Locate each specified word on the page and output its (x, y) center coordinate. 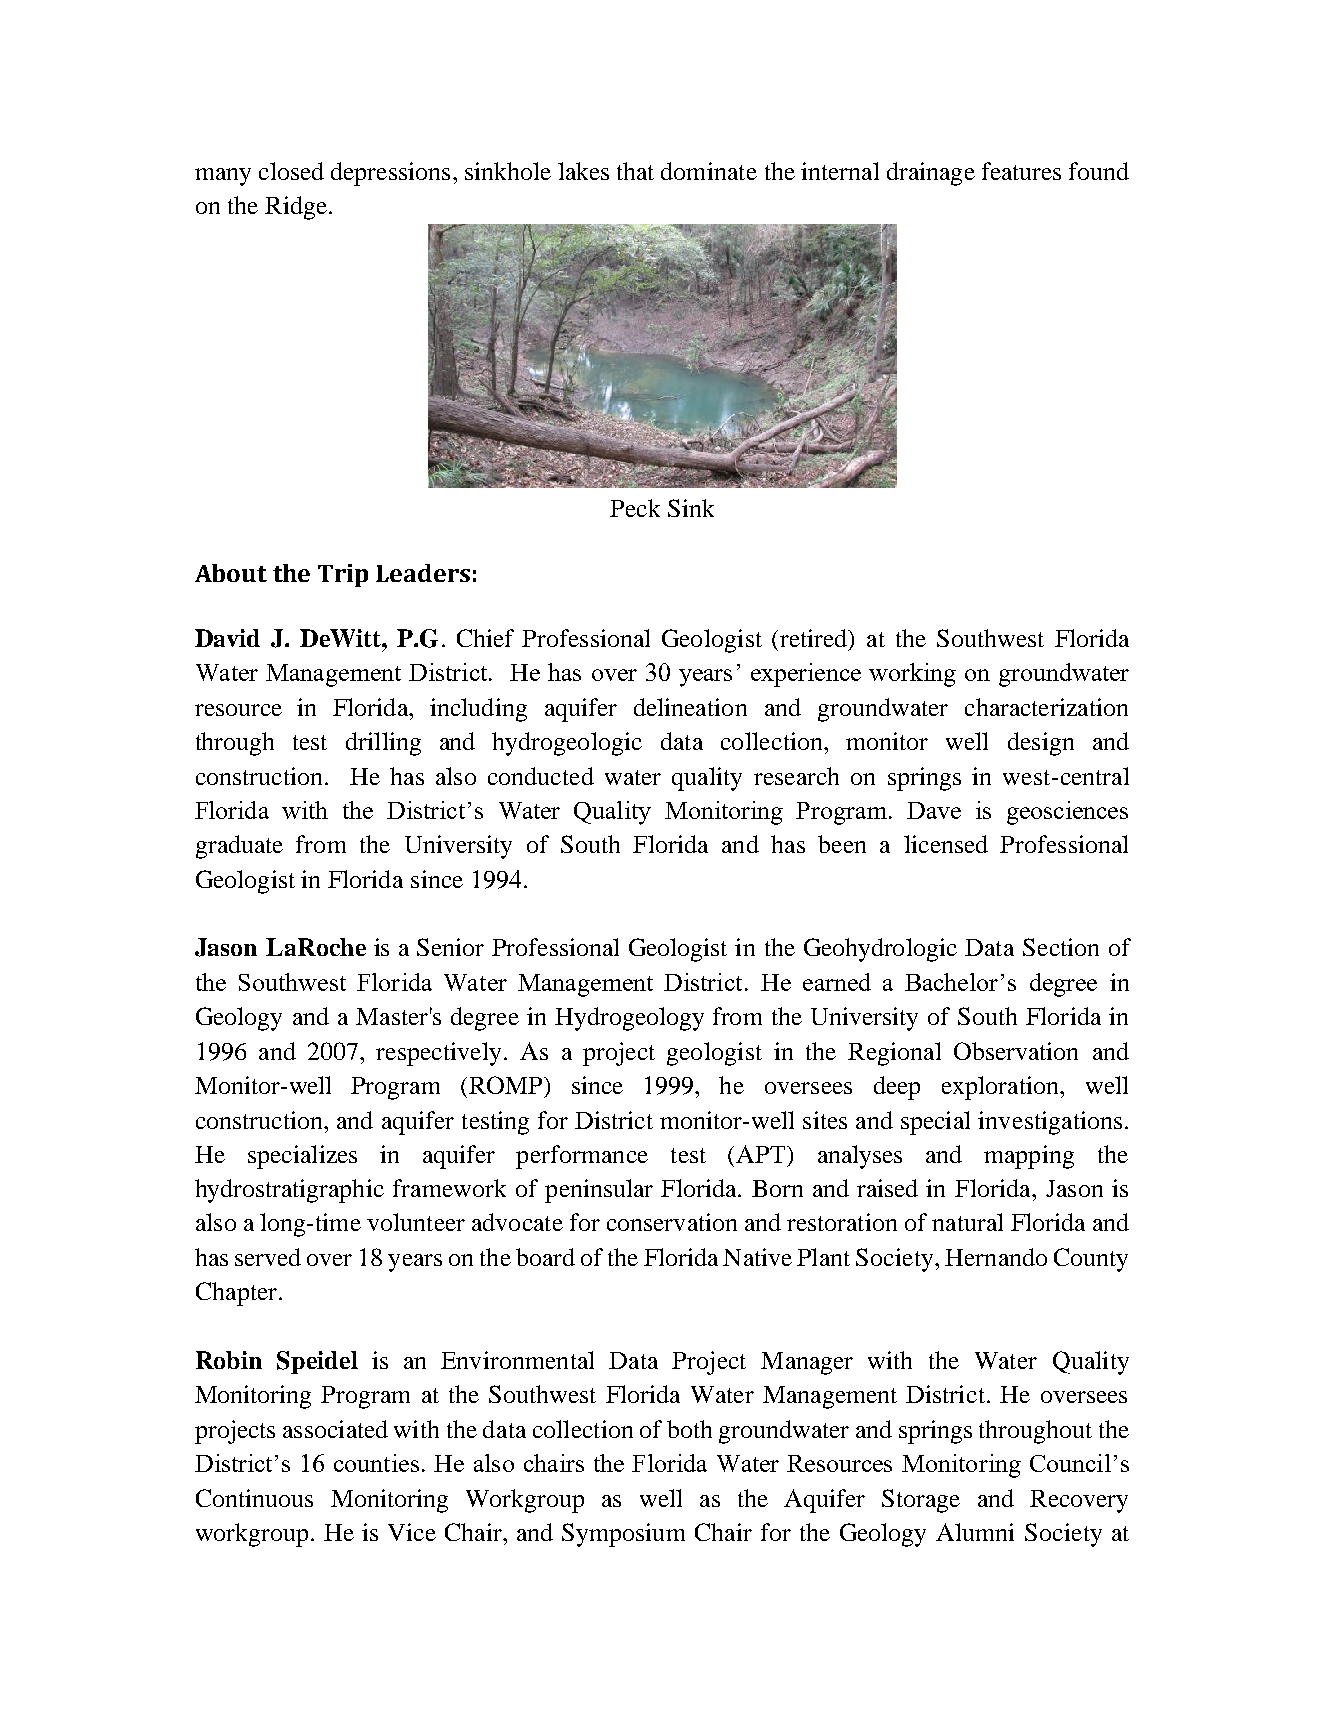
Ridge (296, 208)
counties (376, 1463)
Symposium (623, 1535)
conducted (541, 776)
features (1021, 171)
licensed (946, 844)
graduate (239, 847)
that (635, 171)
